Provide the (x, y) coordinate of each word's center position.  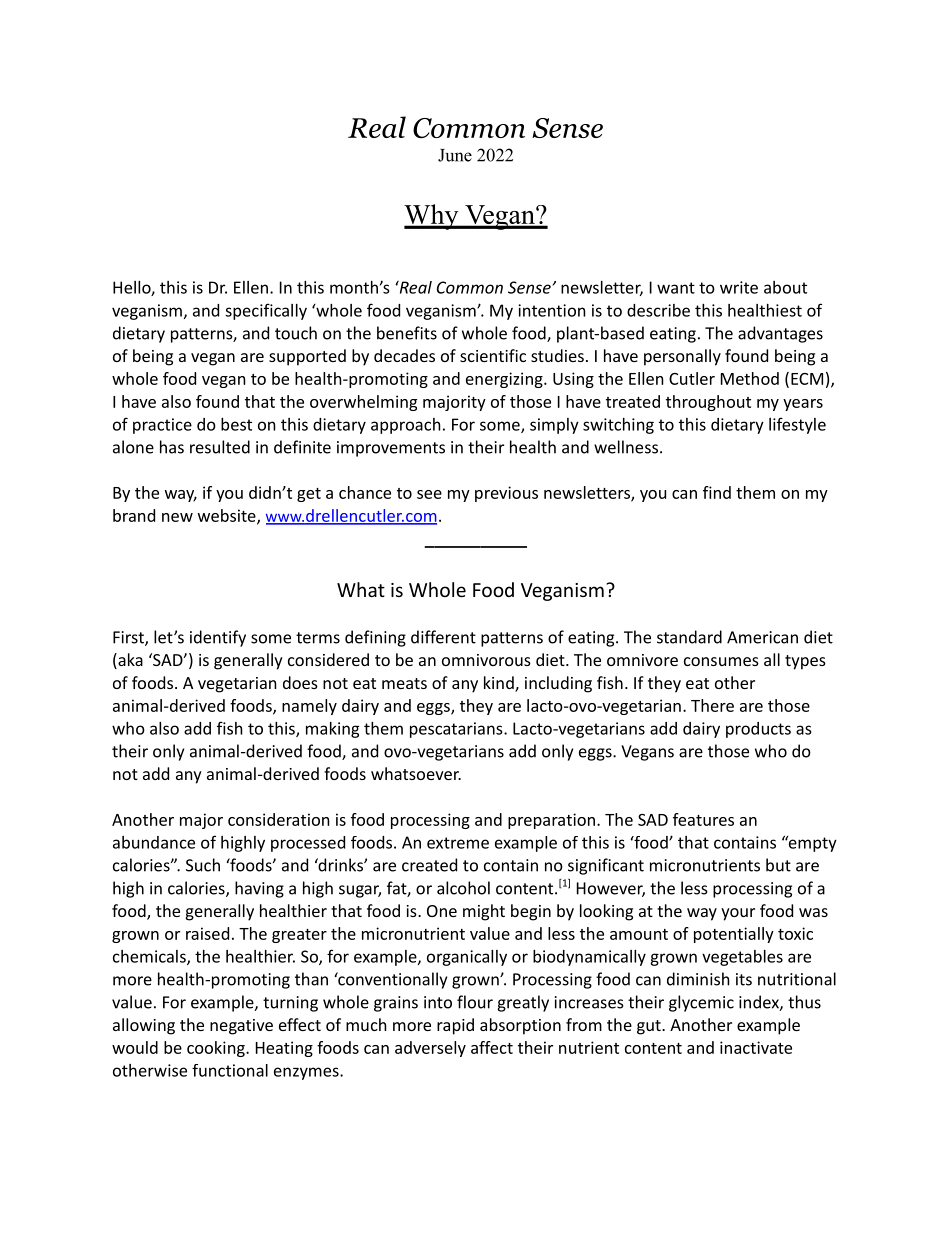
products (758, 730)
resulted (220, 447)
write (739, 287)
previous (506, 494)
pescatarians (457, 730)
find (717, 492)
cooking (217, 1049)
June (455, 155)
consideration (279, 819)
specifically (266, 311)
